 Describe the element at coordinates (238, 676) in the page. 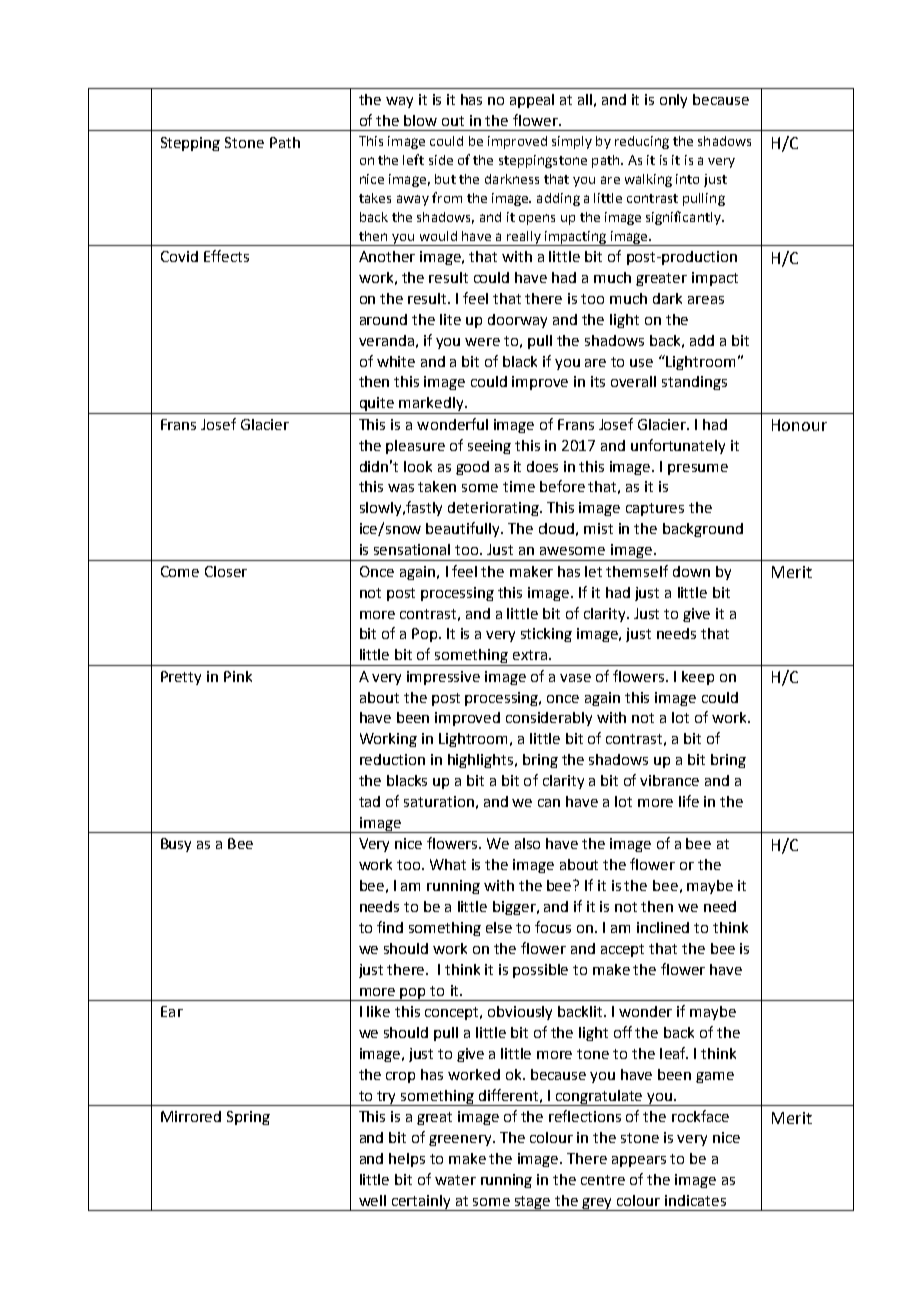

I see `Pink` at that location.
